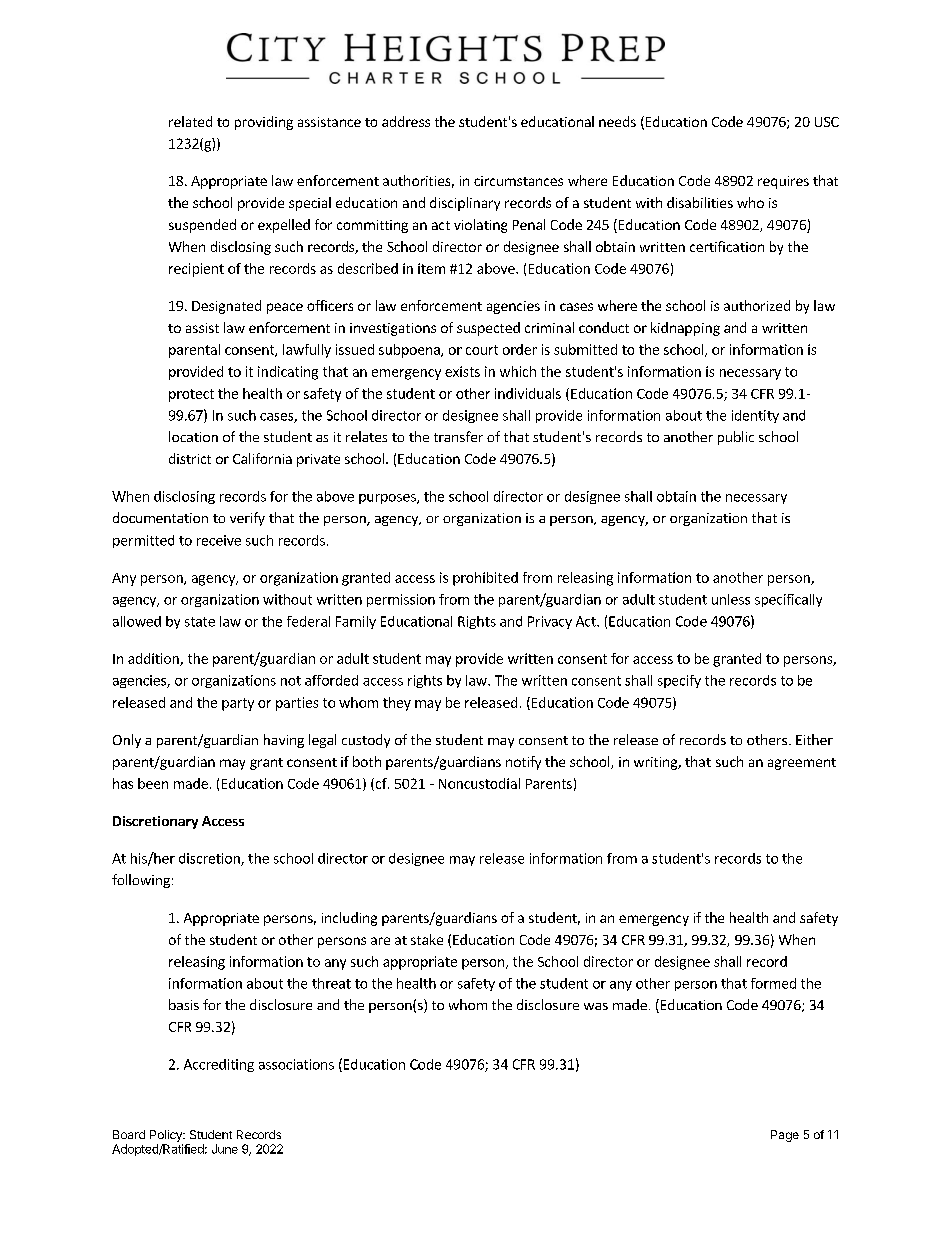 This image has width=952, height=1233. What do you see at coordinates (731, 599) in the image?
I see `unless` at bounding box center [731, 599].
